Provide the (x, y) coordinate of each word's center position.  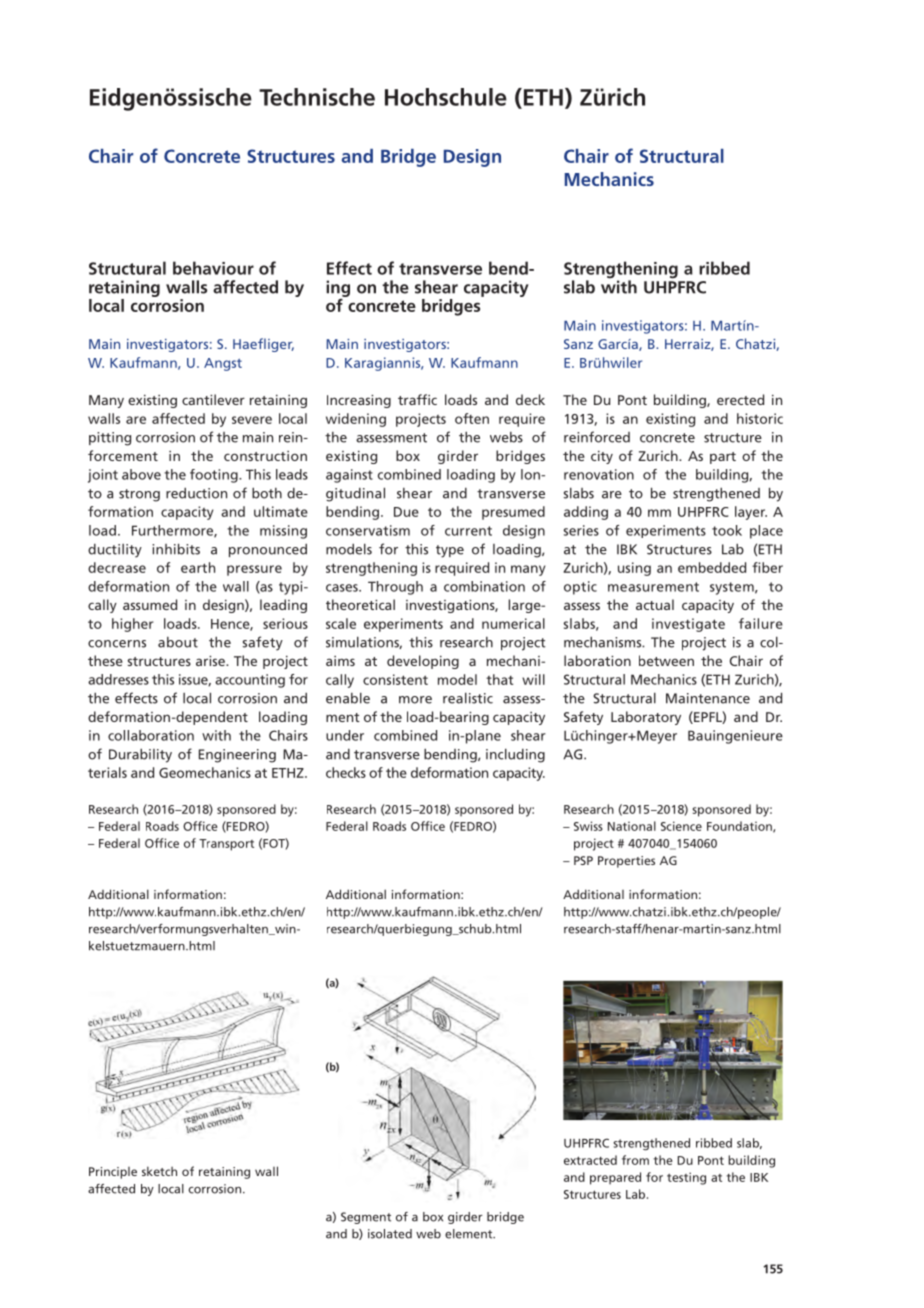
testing (686, 1178)
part (723, 458)
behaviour (213, 268)
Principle (113, 1173)
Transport (226, 845)
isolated (390, 1234)
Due (406, 512)
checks (346, 772)
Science (681, 826)
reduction (196, 493)
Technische (317, 97)
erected (740, 399)
